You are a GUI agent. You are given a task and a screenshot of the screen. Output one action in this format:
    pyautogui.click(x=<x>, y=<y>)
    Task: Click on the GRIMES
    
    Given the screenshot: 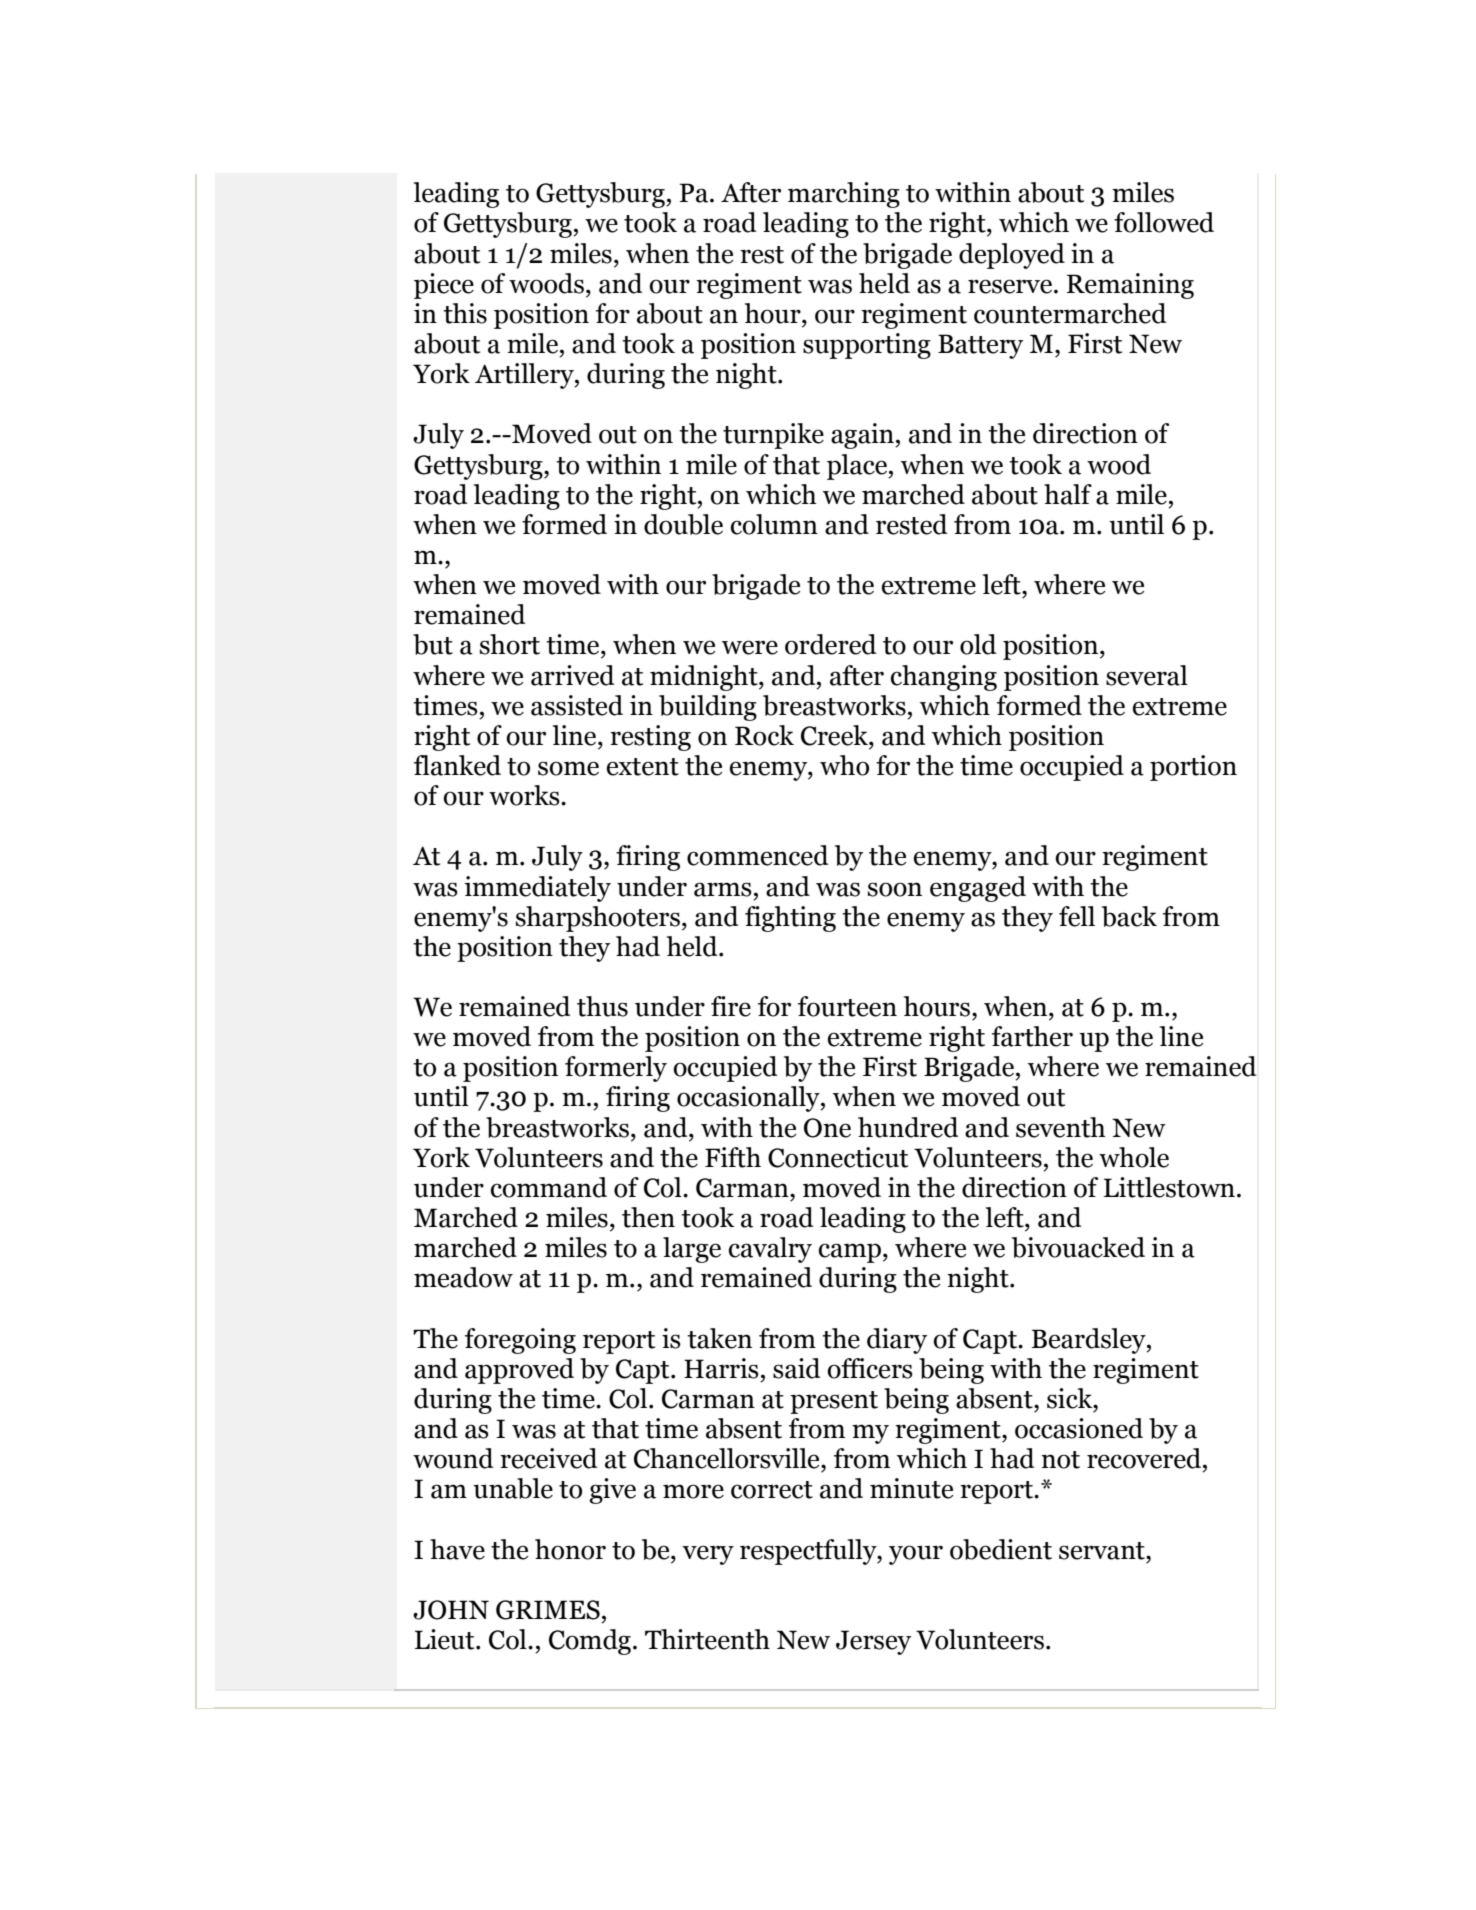 What is the action you would take?
    pyautogui.click(x=548, y=1610)
